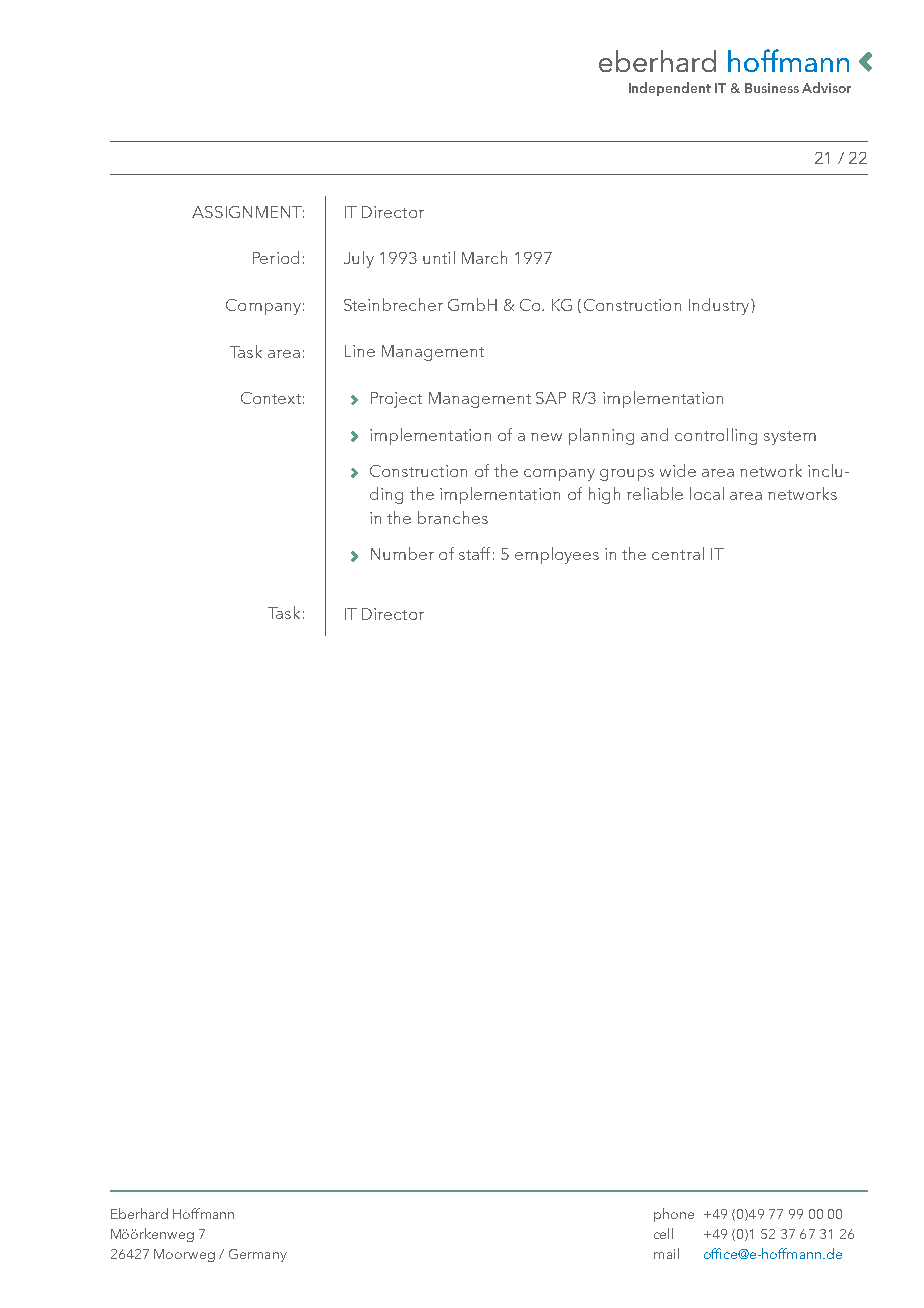 The width and height of the screenshot is (924, 1308). I want to click on Business, so click(772, 88).
